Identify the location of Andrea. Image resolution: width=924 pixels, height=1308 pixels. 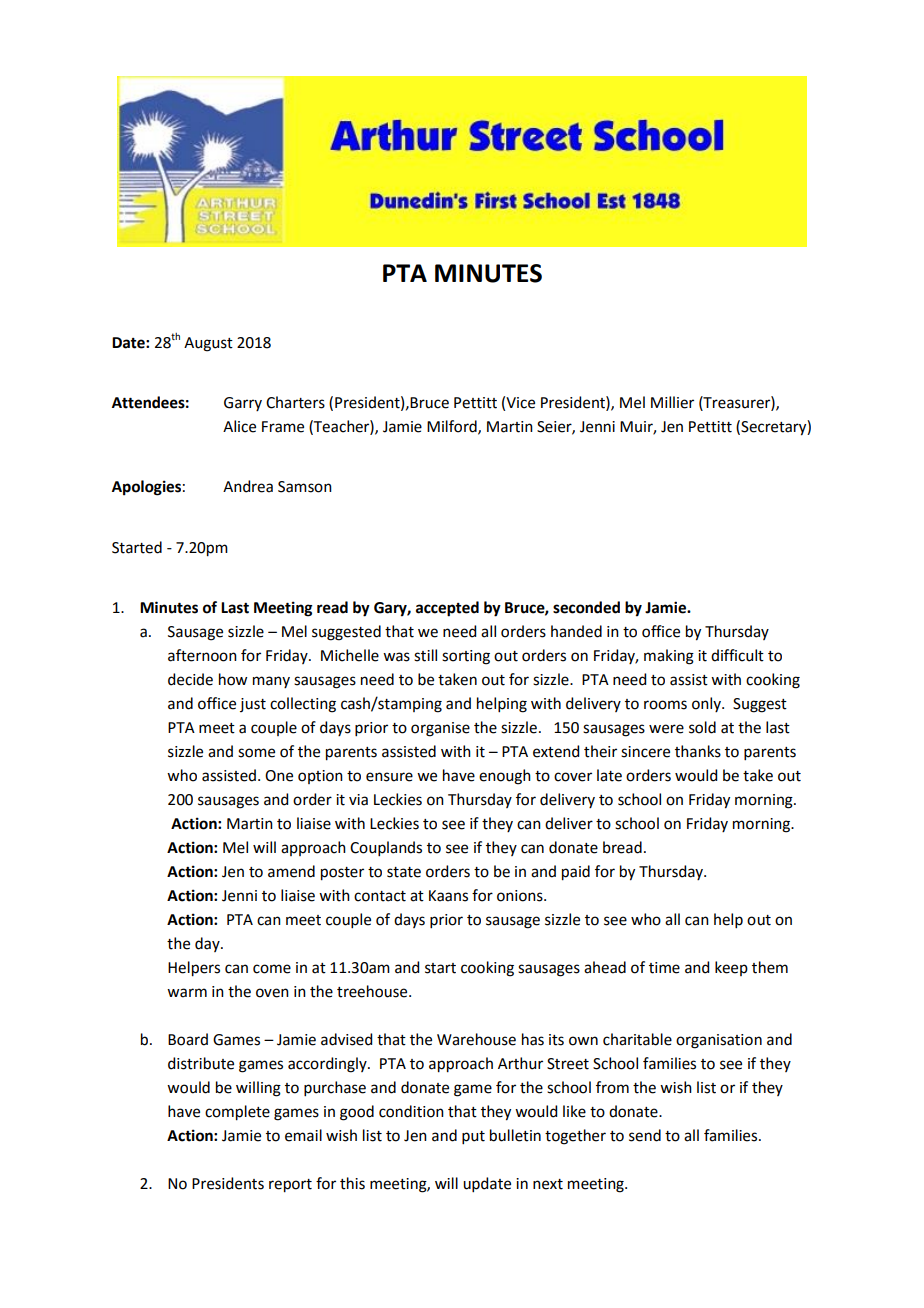
(248, 486).
